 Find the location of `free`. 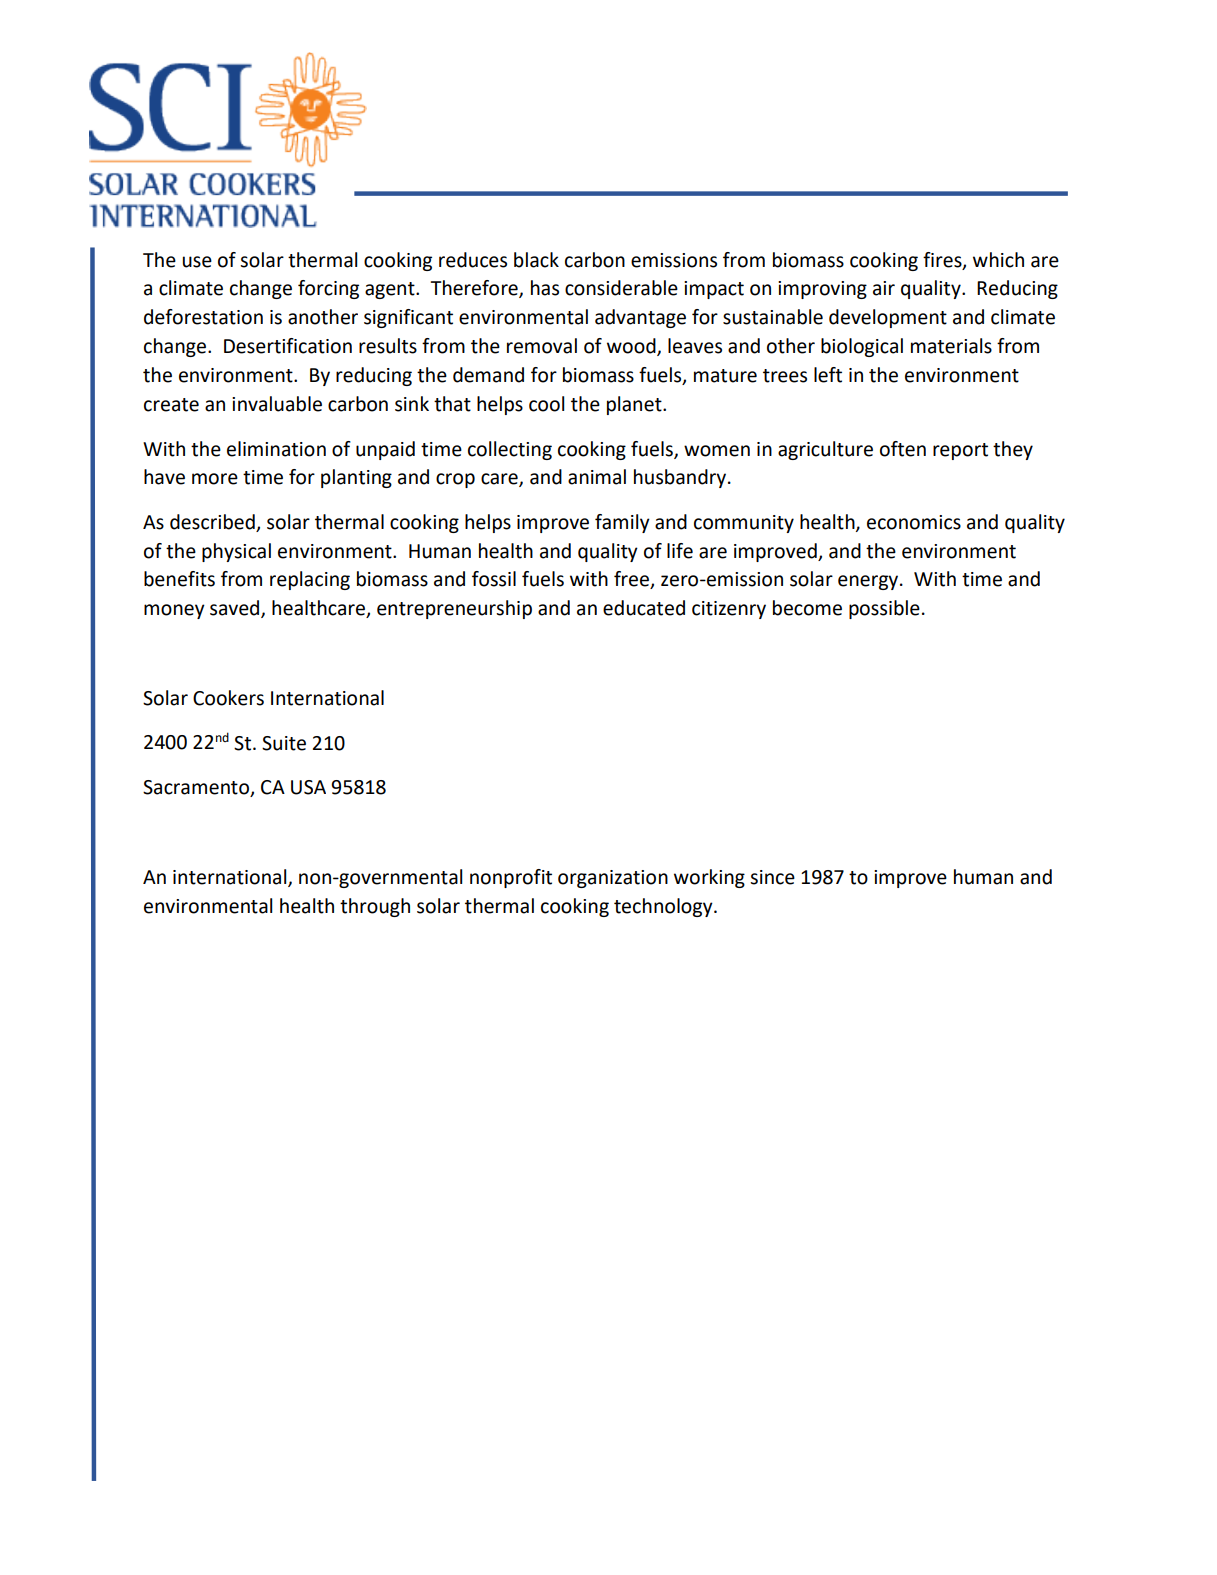

free is located at coordinates (632, 580).
